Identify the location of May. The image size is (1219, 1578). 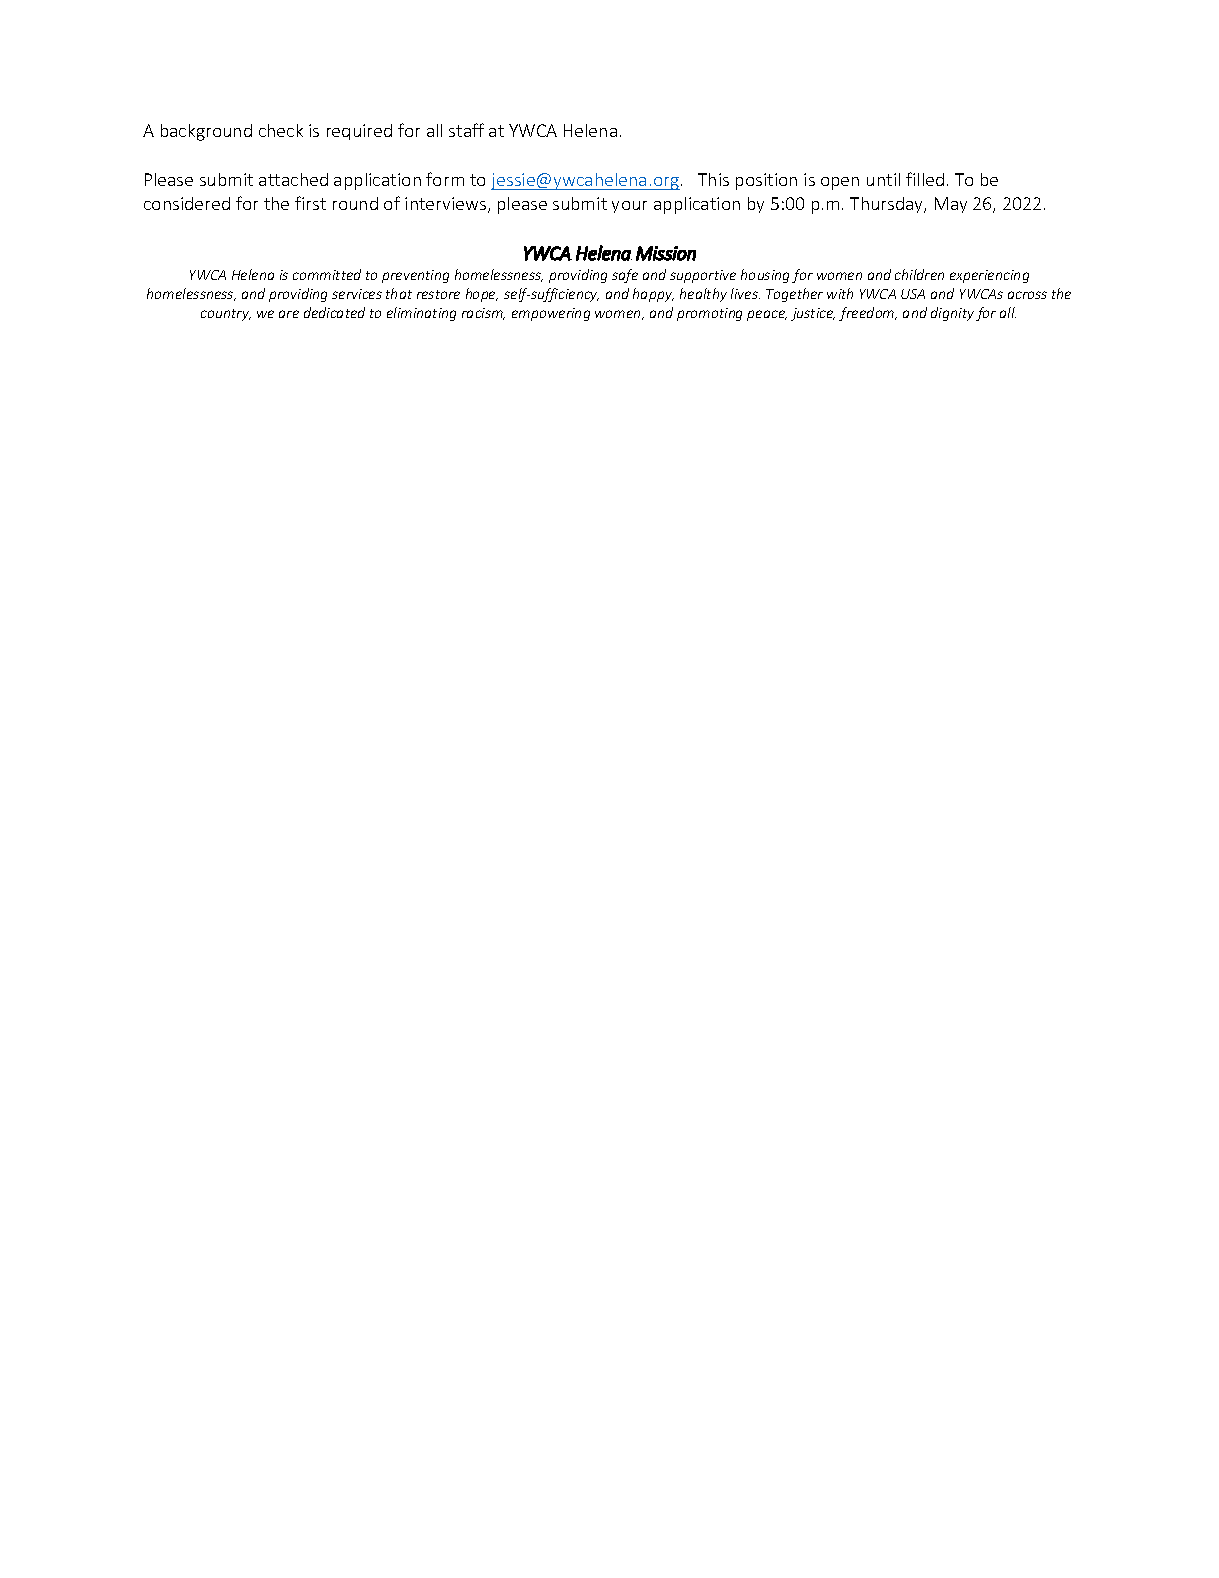
(951, 205).
